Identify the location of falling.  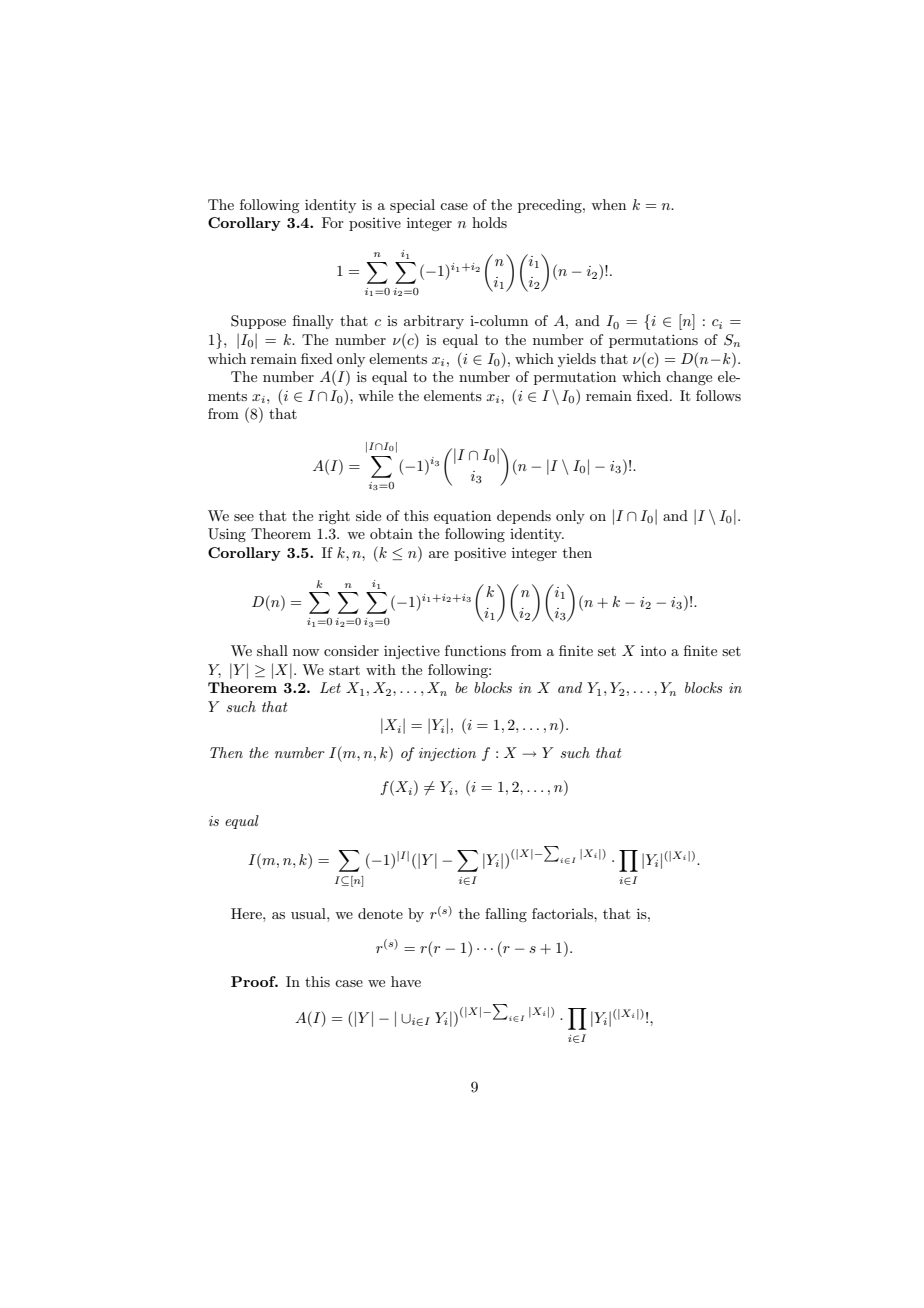
(506, 915).
